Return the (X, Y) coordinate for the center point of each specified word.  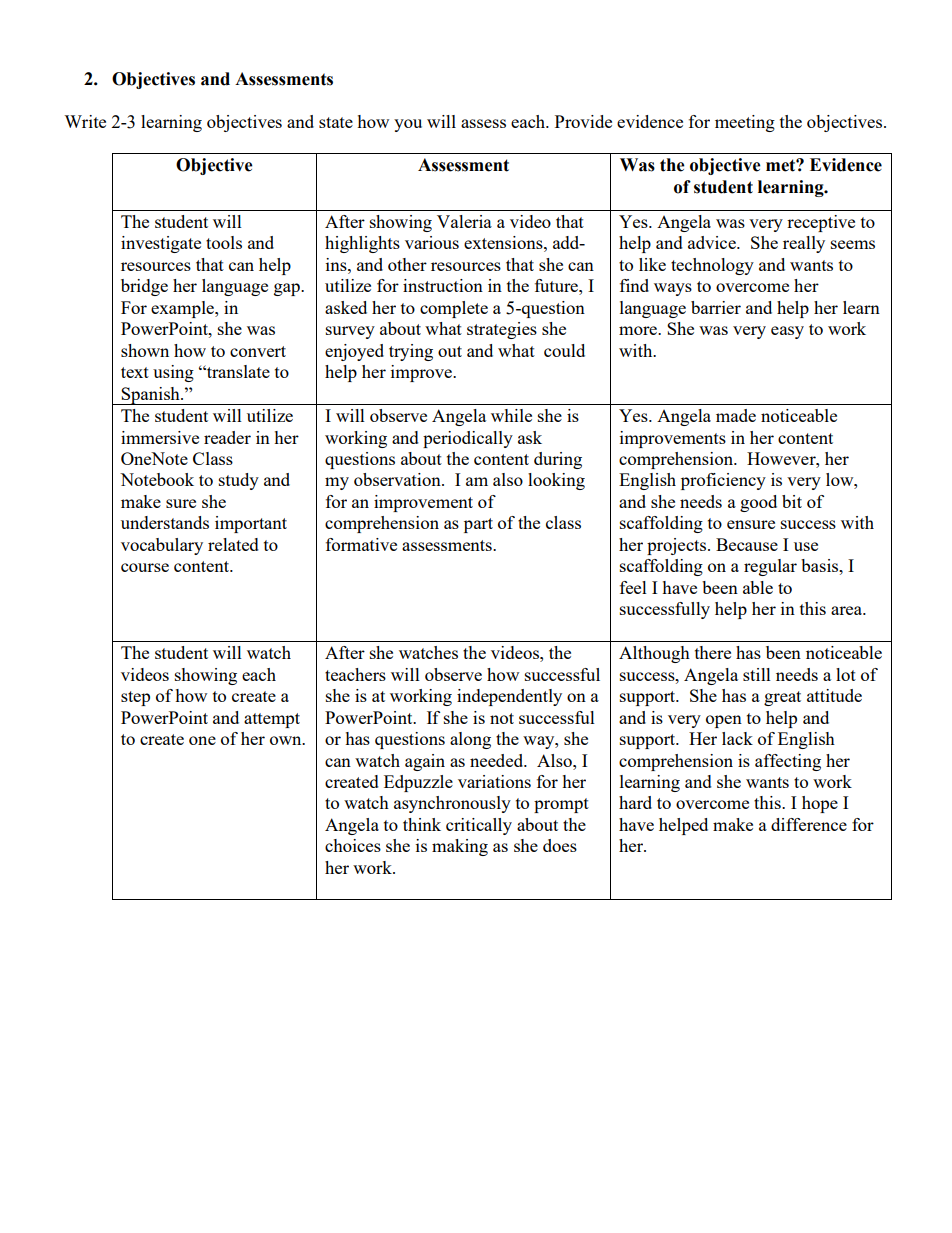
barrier (716, 307)
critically (479, 826)
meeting (745, 123)
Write (85, 121)
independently (509, 697)
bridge (144, 287)
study (239, 481)
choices (353, 845)
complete (454, 309)
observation (398, 479)
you (408, 125)
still (757, 674)
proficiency (723, 481)
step (135, 698)
